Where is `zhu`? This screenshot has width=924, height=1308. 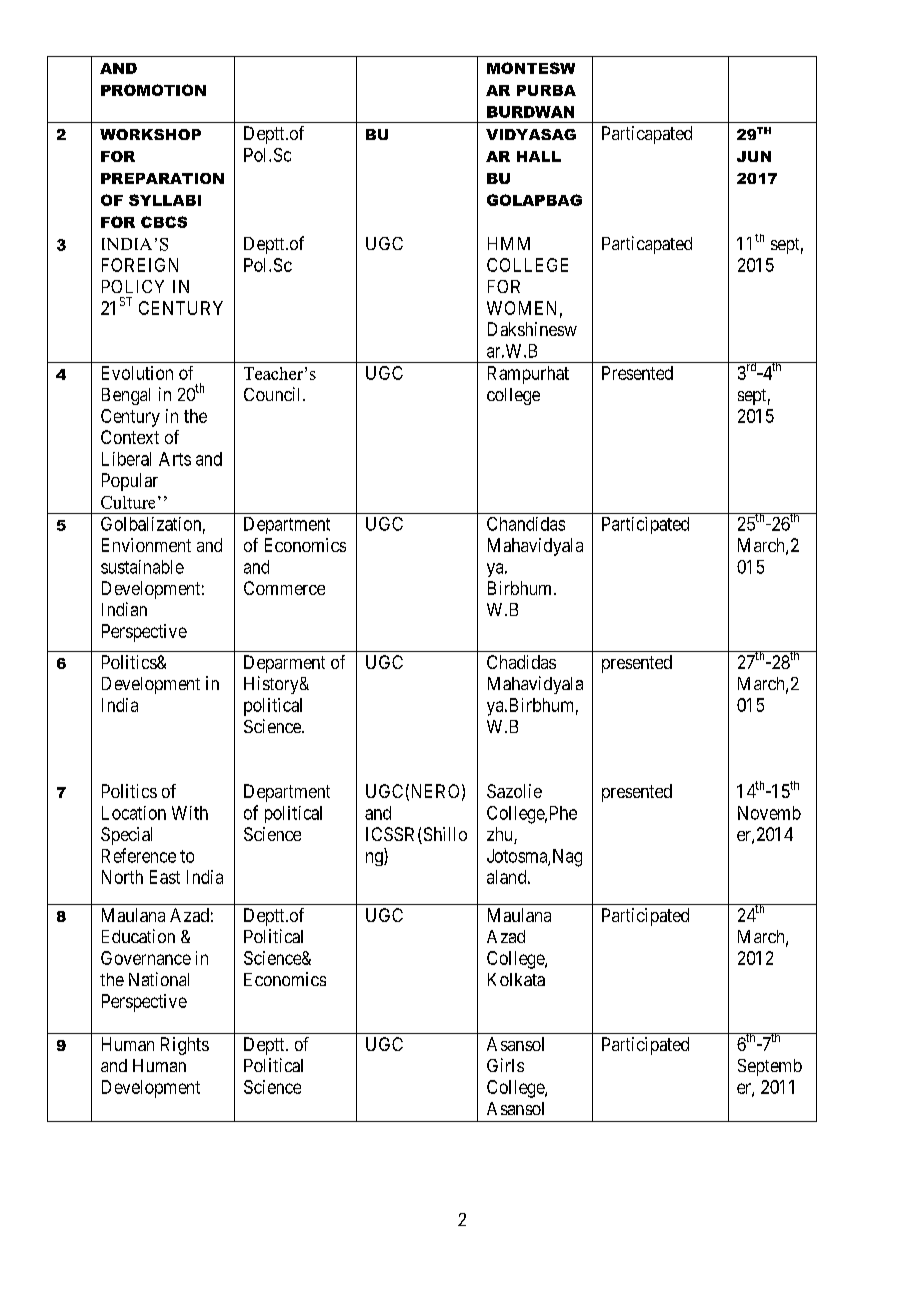
zhu is located at coordinates (501, 835).
